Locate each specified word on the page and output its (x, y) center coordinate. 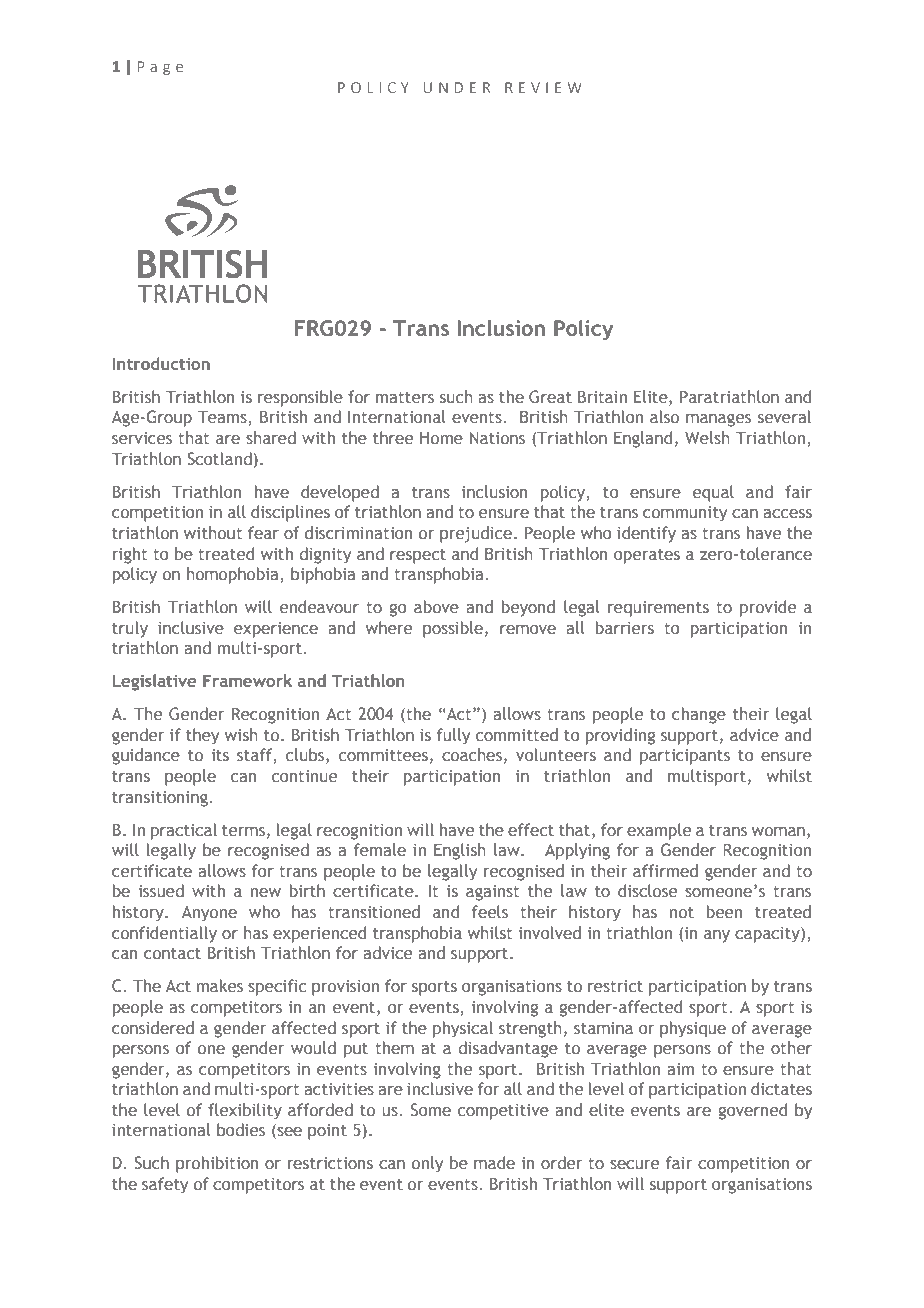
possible (454, 629)
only (427, 1164)
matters (405, 397)
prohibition (217, 1164)
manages (718, 420)
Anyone (209, 914)
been (724, 911)
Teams (223, 418)
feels (490, 911)
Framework (247, 680)
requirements (658, 609)
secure (634, 1164)
